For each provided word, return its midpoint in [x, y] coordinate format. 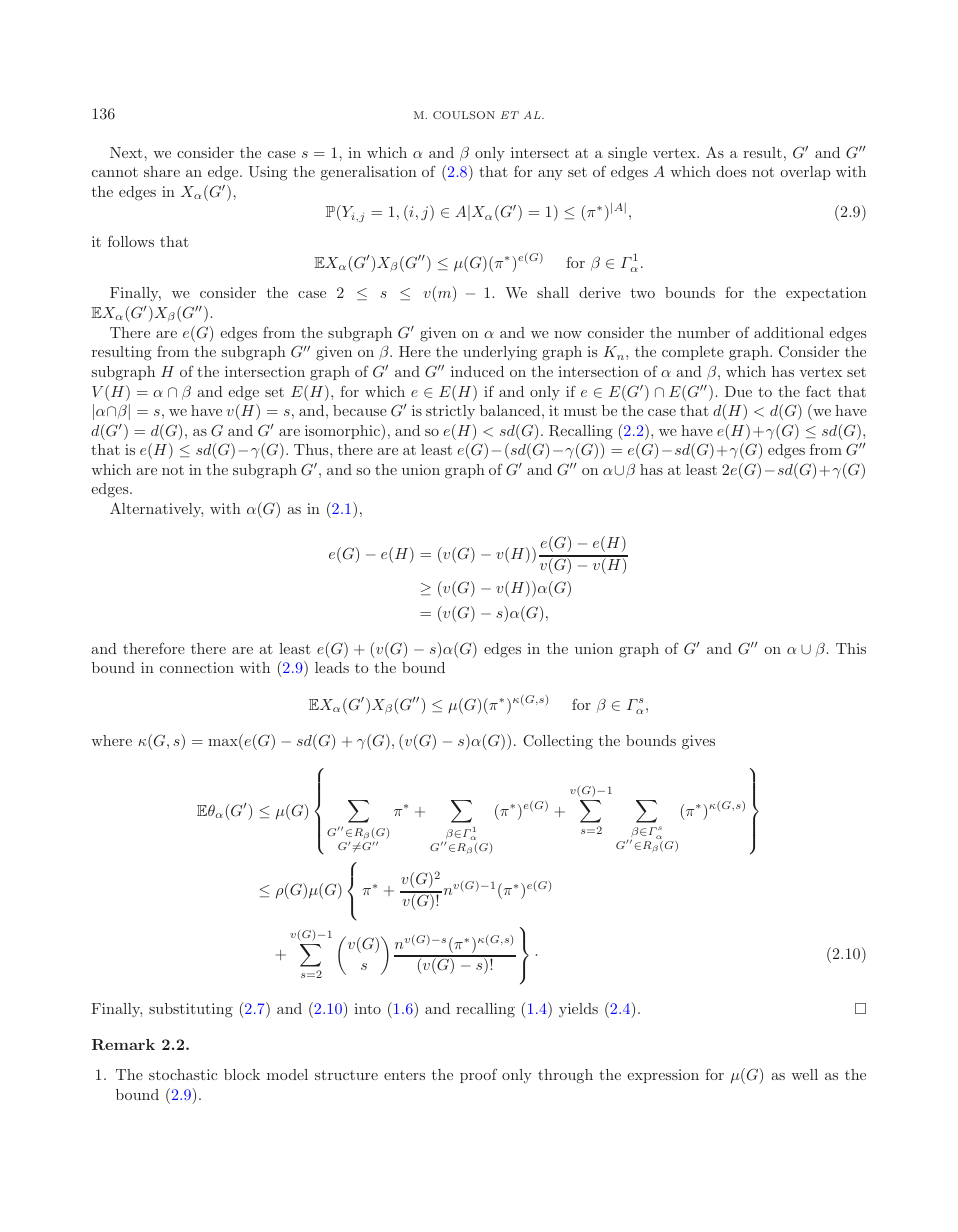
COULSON [464, 115]
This [851, 648]
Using [267, 173]
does [731, 171]
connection [197, 667]
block [242, 1074]
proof [478, 1075]
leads [332, 667]
